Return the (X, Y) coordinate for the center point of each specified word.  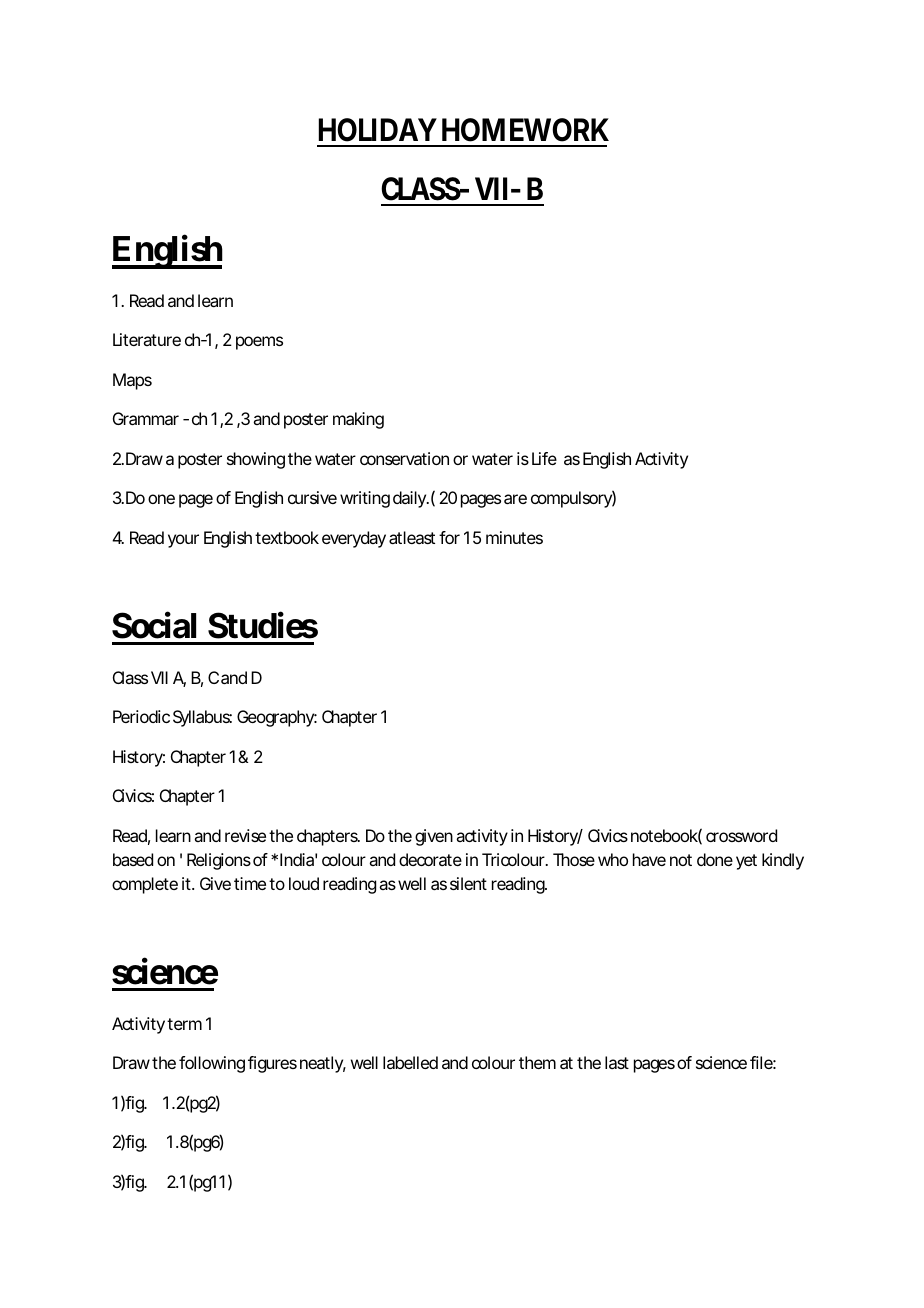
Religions (219, 861)
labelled (410, 1062)
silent (468, 883)
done (715, 859)
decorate (430, 859)
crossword (741, 835)
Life (544, 458)
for (449, 537)
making (358, 420)
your (183, 541)
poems (259, 343)
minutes (514, 537)
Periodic (141, 716)
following (212, 1064)
